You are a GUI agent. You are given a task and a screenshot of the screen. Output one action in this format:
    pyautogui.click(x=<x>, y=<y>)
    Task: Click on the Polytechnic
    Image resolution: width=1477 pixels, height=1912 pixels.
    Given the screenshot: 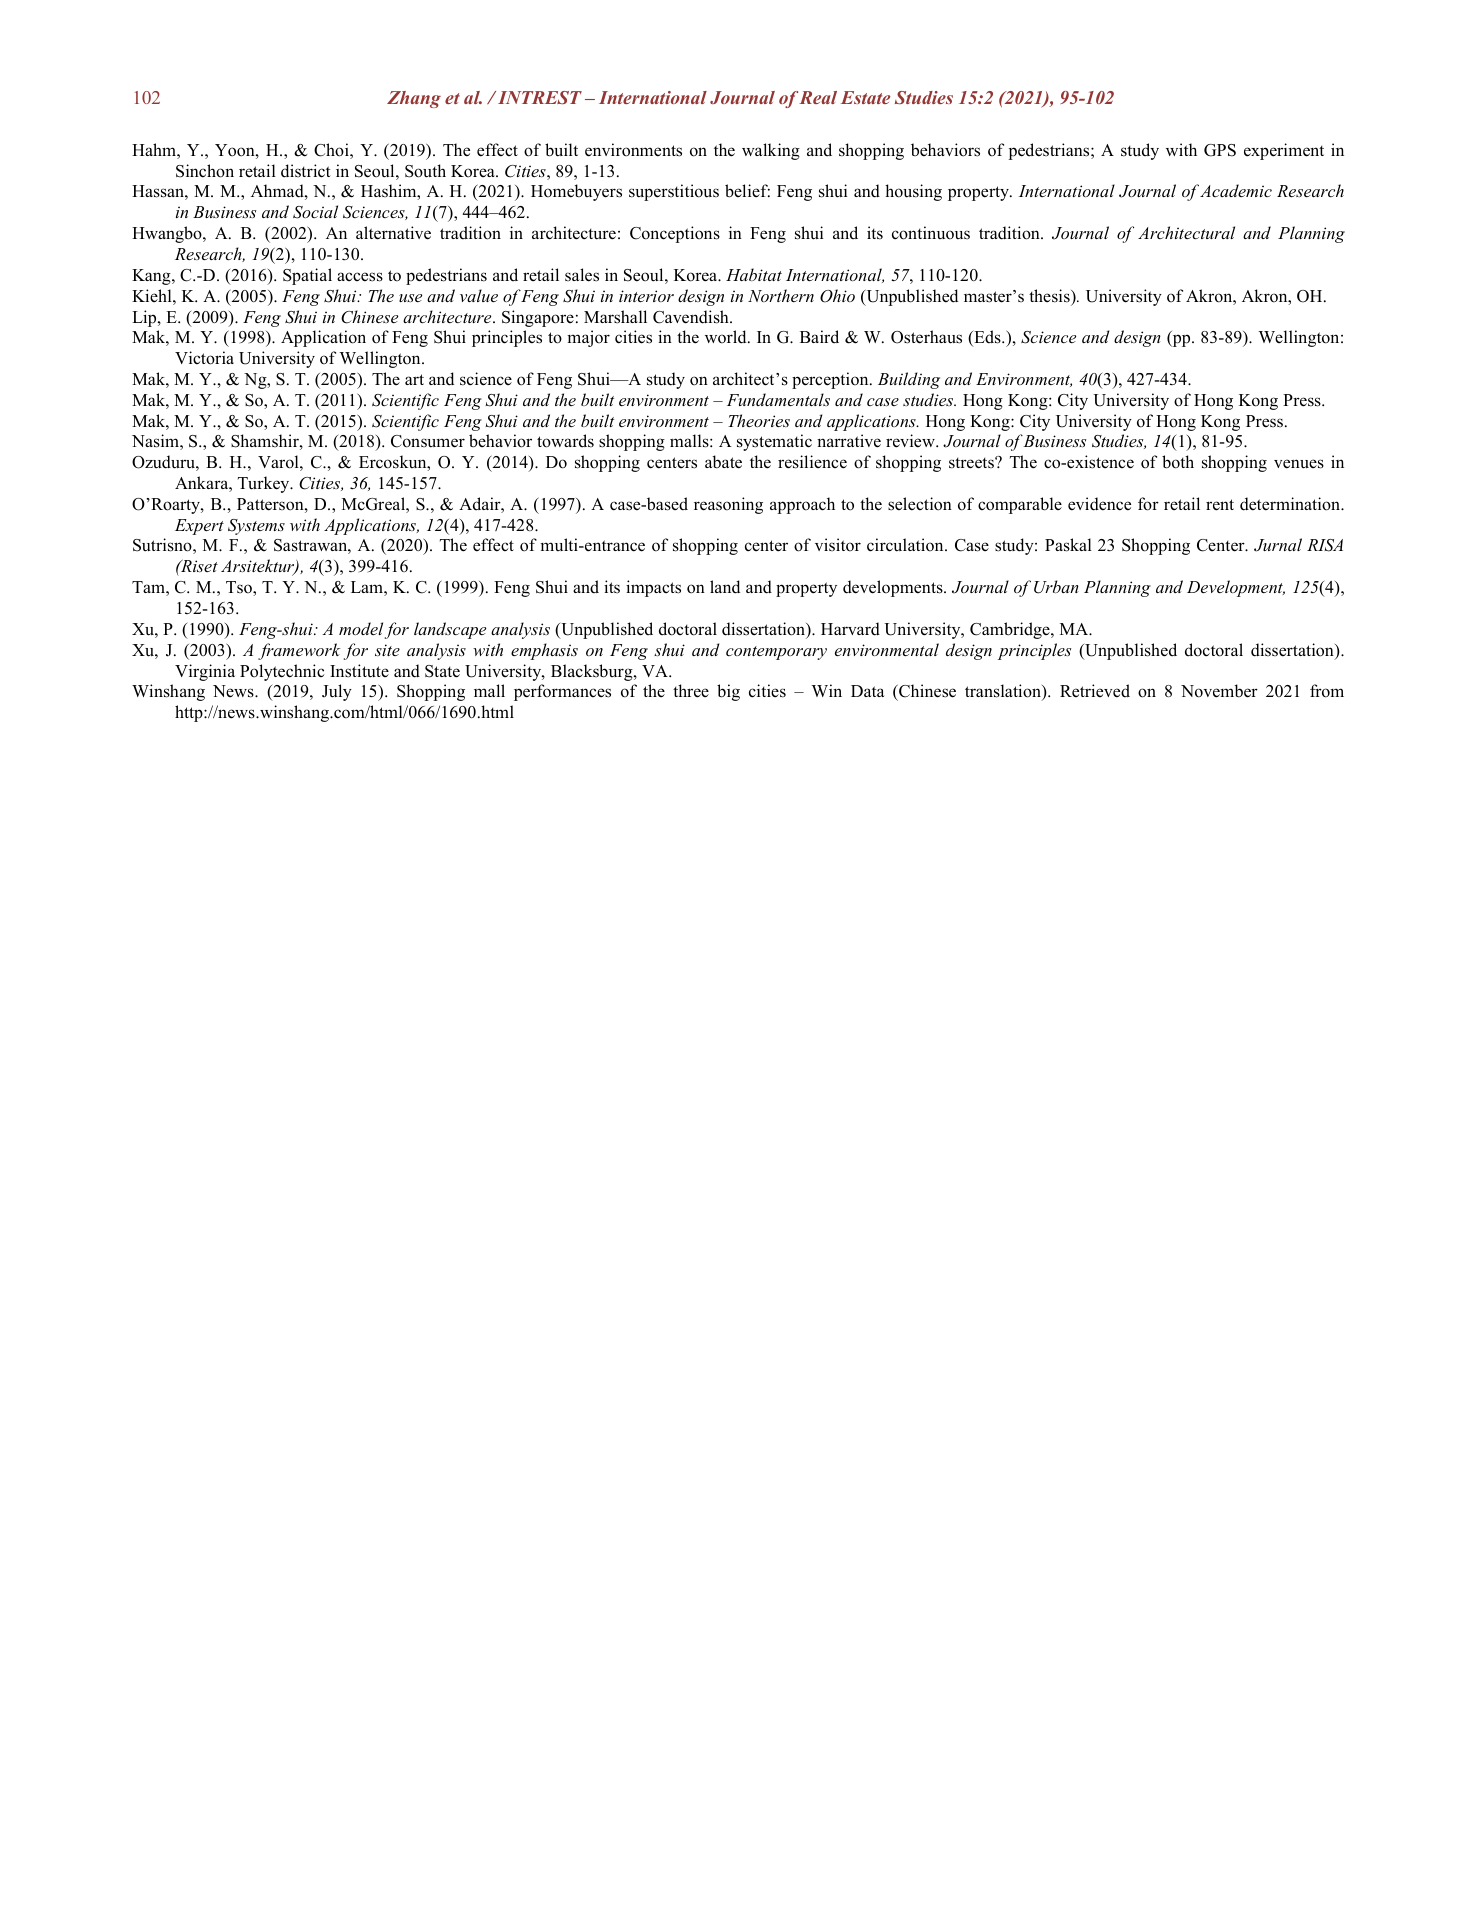 What is the action you would take?
    pyautogui.click(x=282, y=672)
